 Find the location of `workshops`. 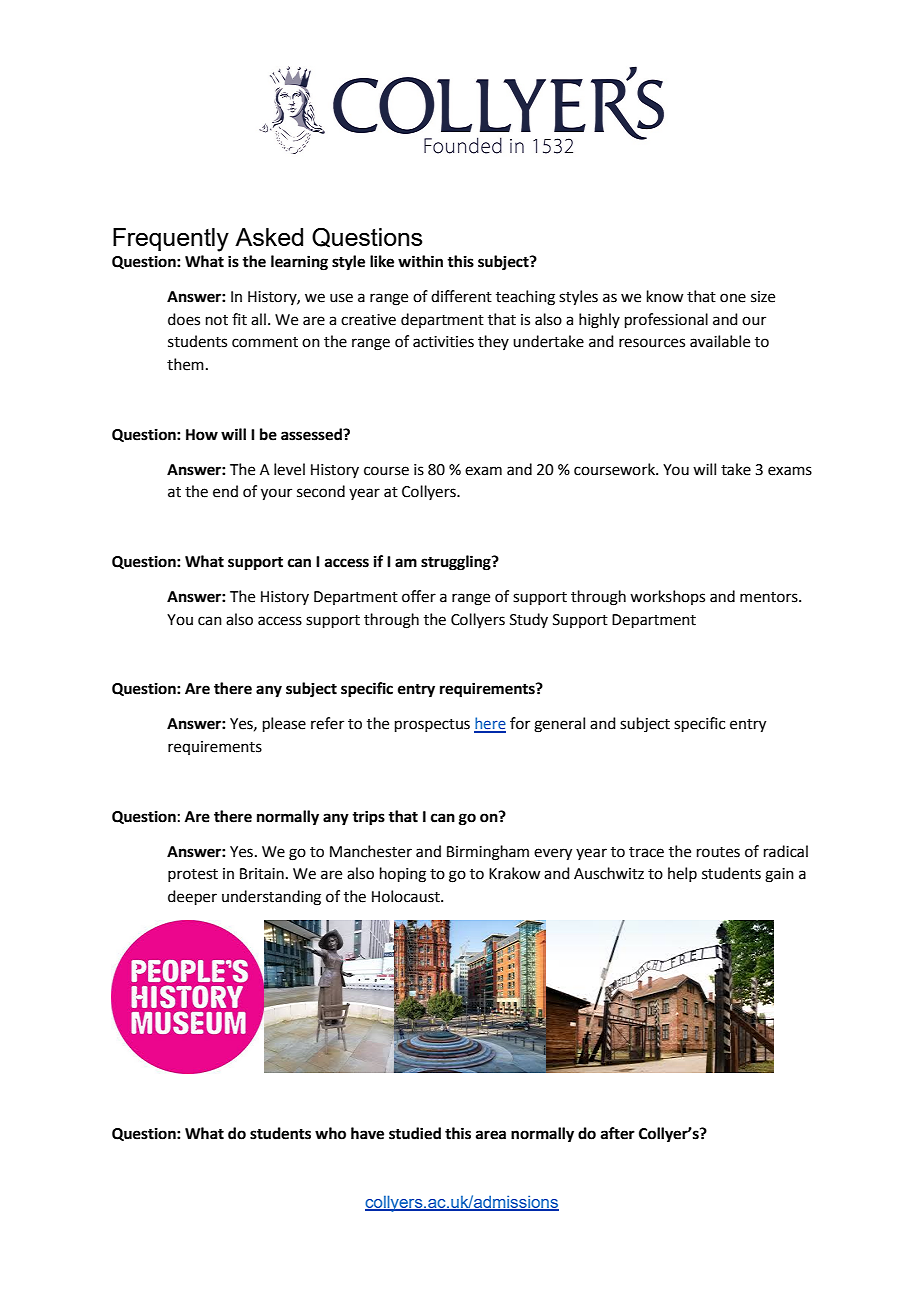

workshops is located at coordinates (667, 597).
